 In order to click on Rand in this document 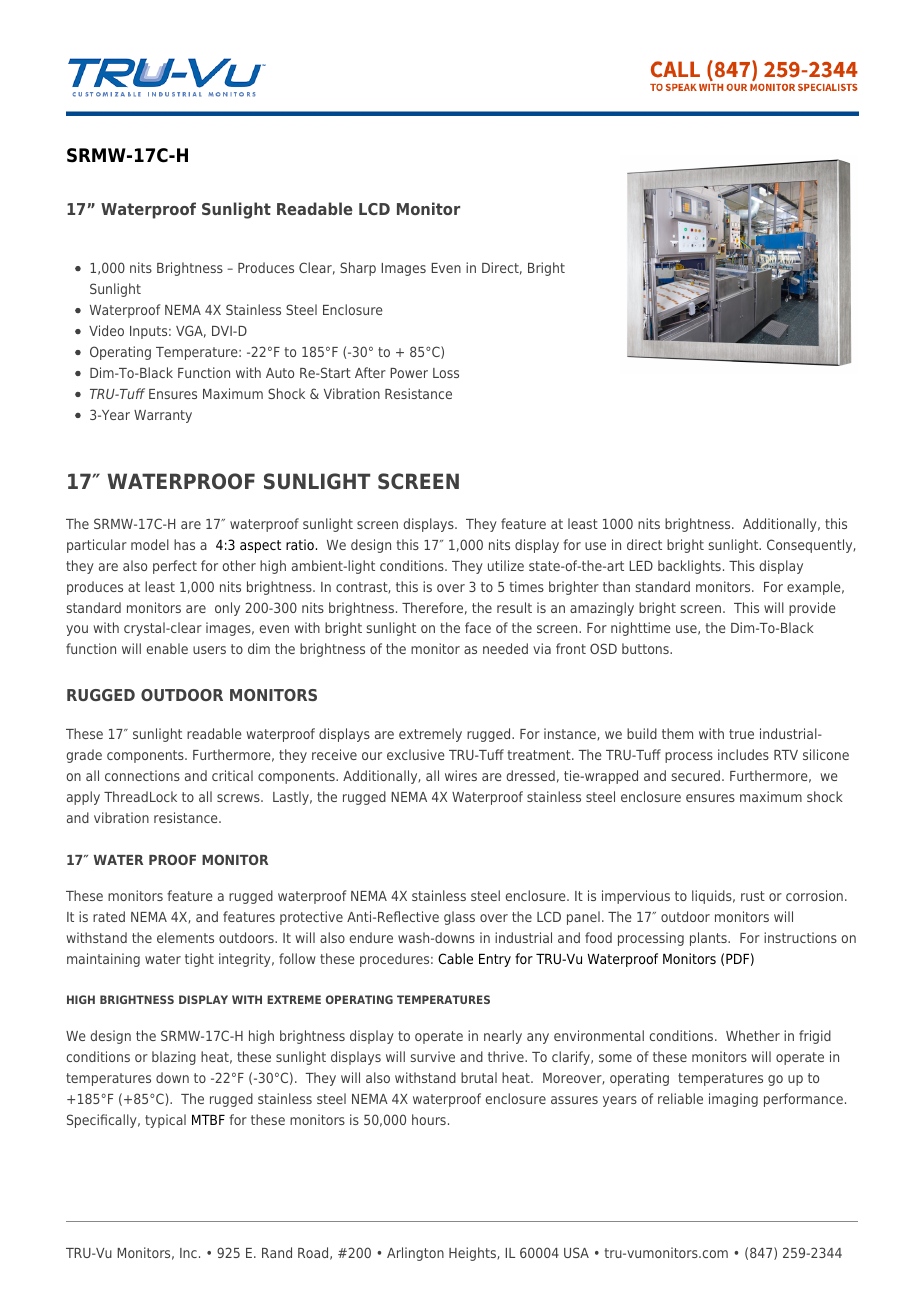, I will do `click(277, 1252)`.
